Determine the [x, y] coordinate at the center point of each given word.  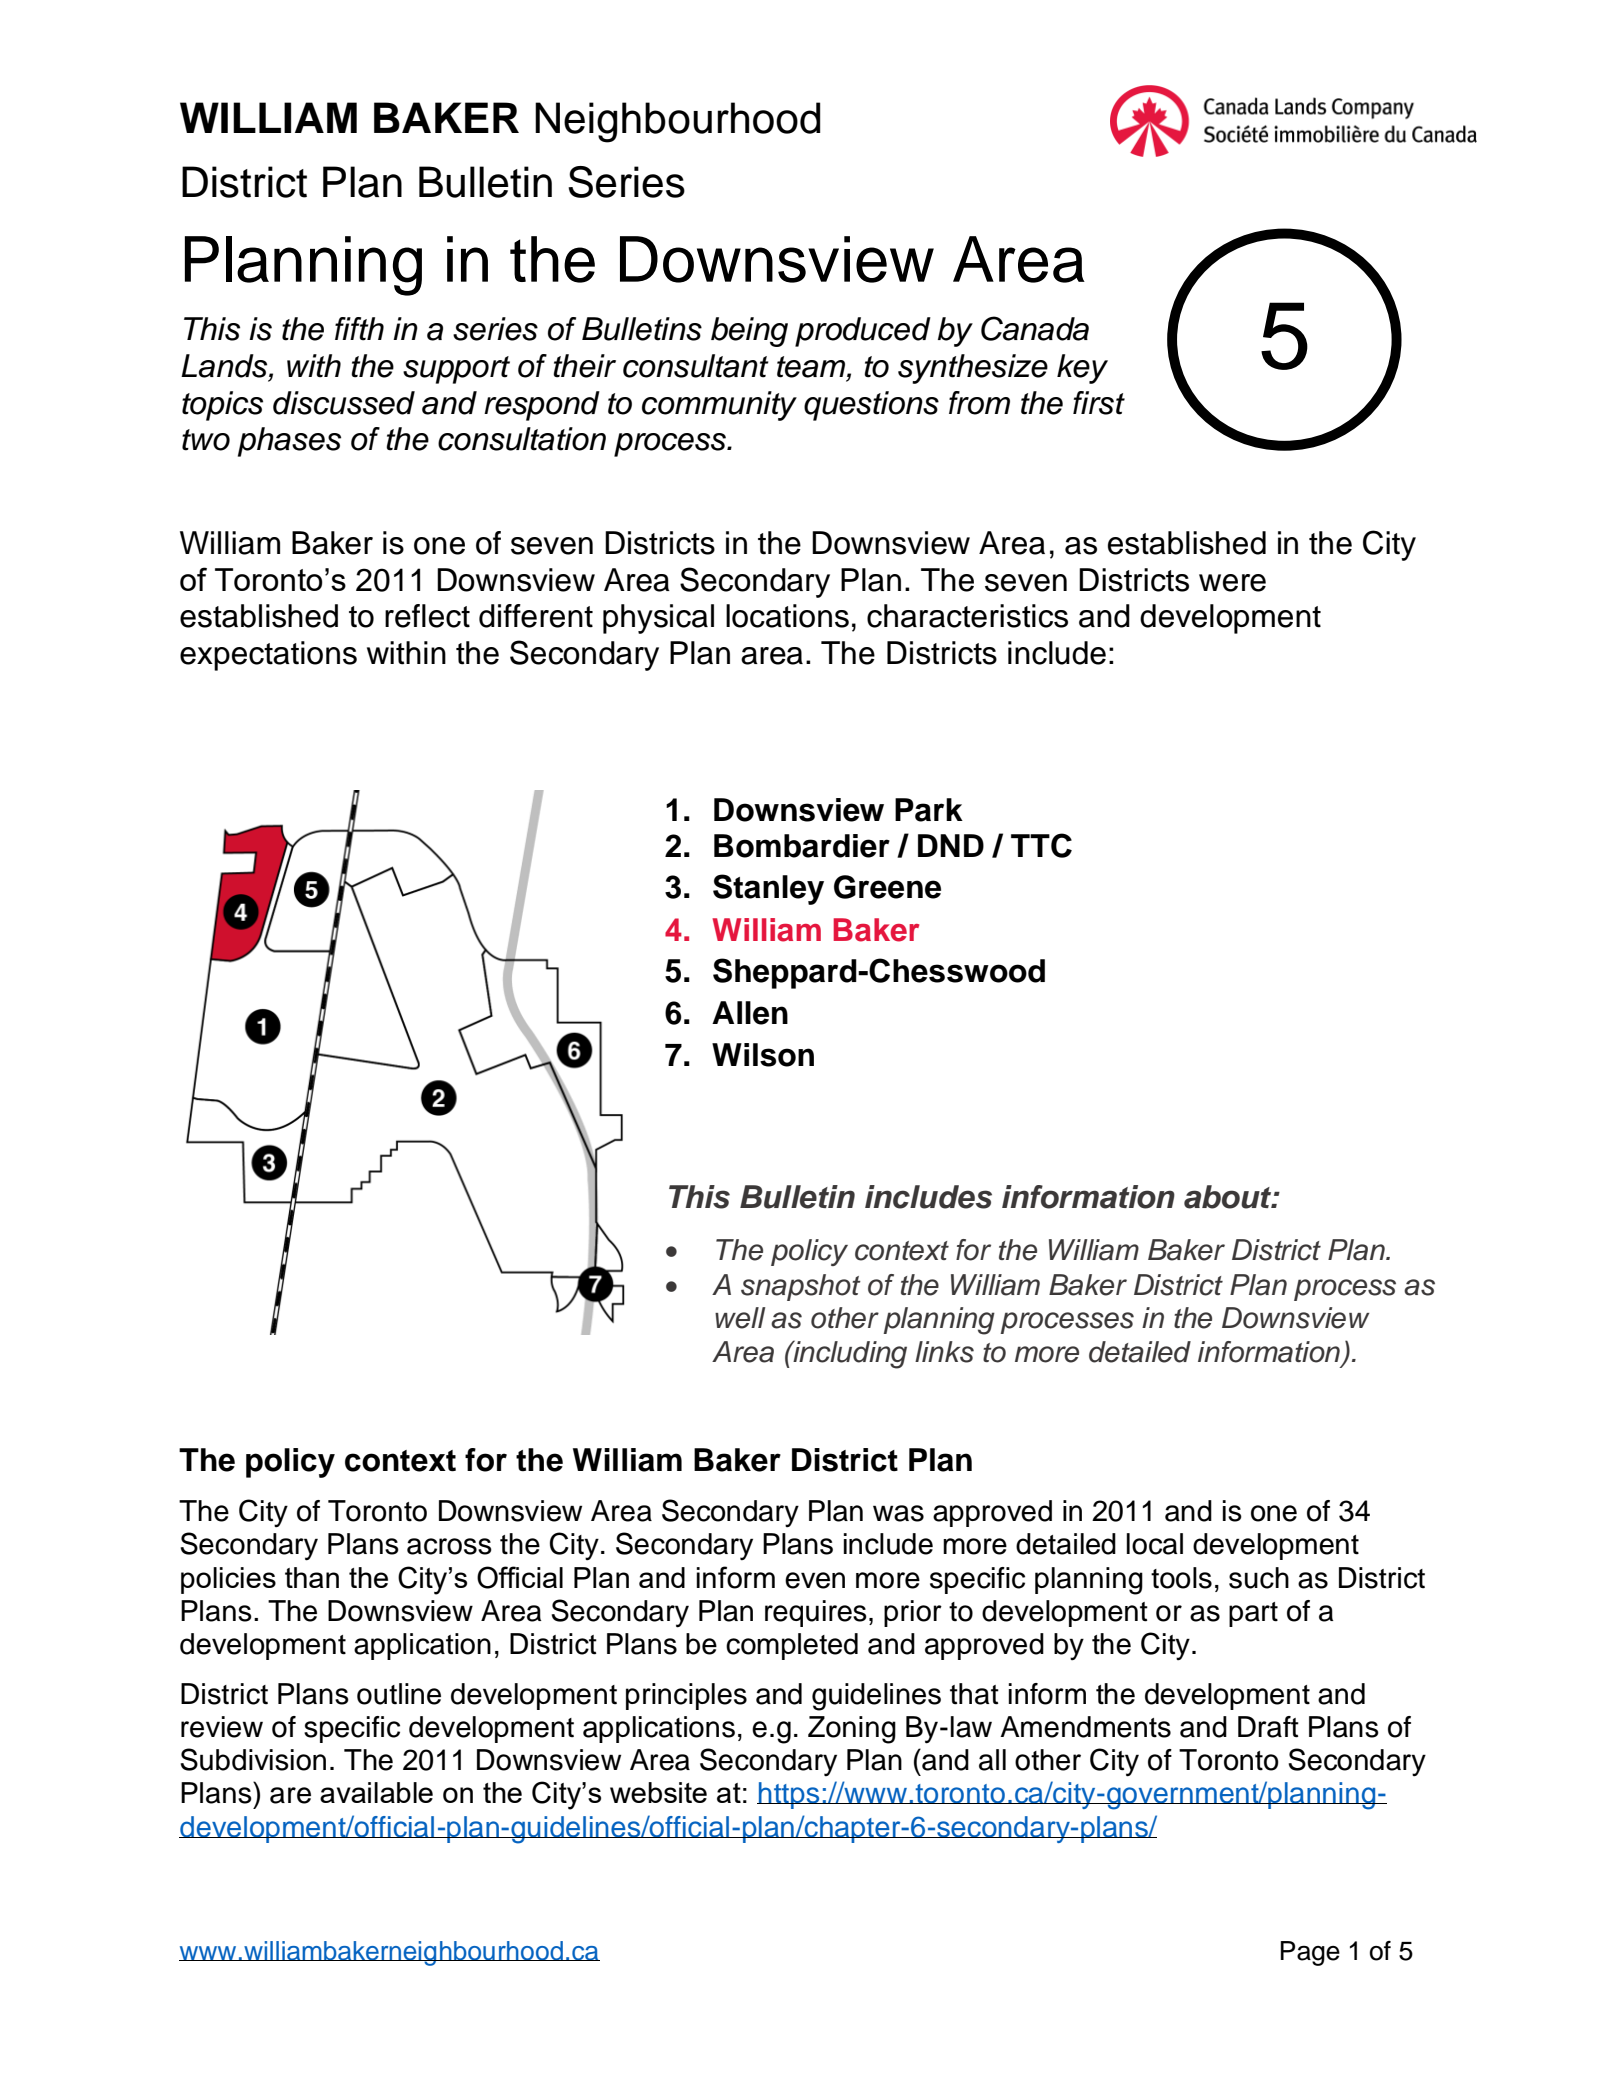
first [1099, 403]
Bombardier [802, 846]
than [312, 1577]
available [376, 1792]
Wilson [763, 1055]
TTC [1041, 845]
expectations [268, 656]
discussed [344, 403]
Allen [750, 1013]
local [1155, 1544]
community [719, 406]
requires [816, 1613]
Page [1310, 1953]
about [1229, 1197]
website [658, 1792]
